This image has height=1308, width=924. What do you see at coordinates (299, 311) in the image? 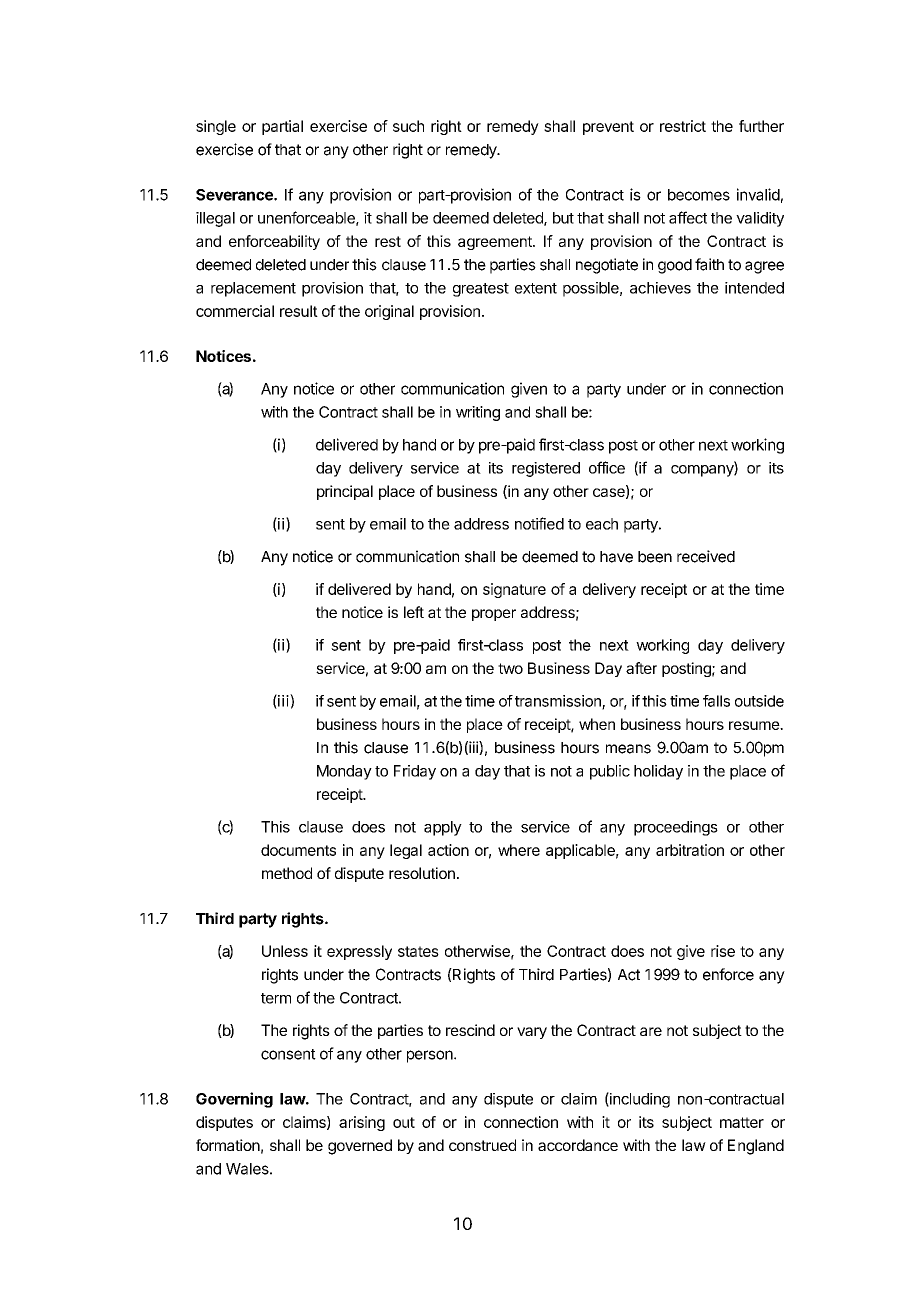
I see `result` at bounding box center [299, 311].
